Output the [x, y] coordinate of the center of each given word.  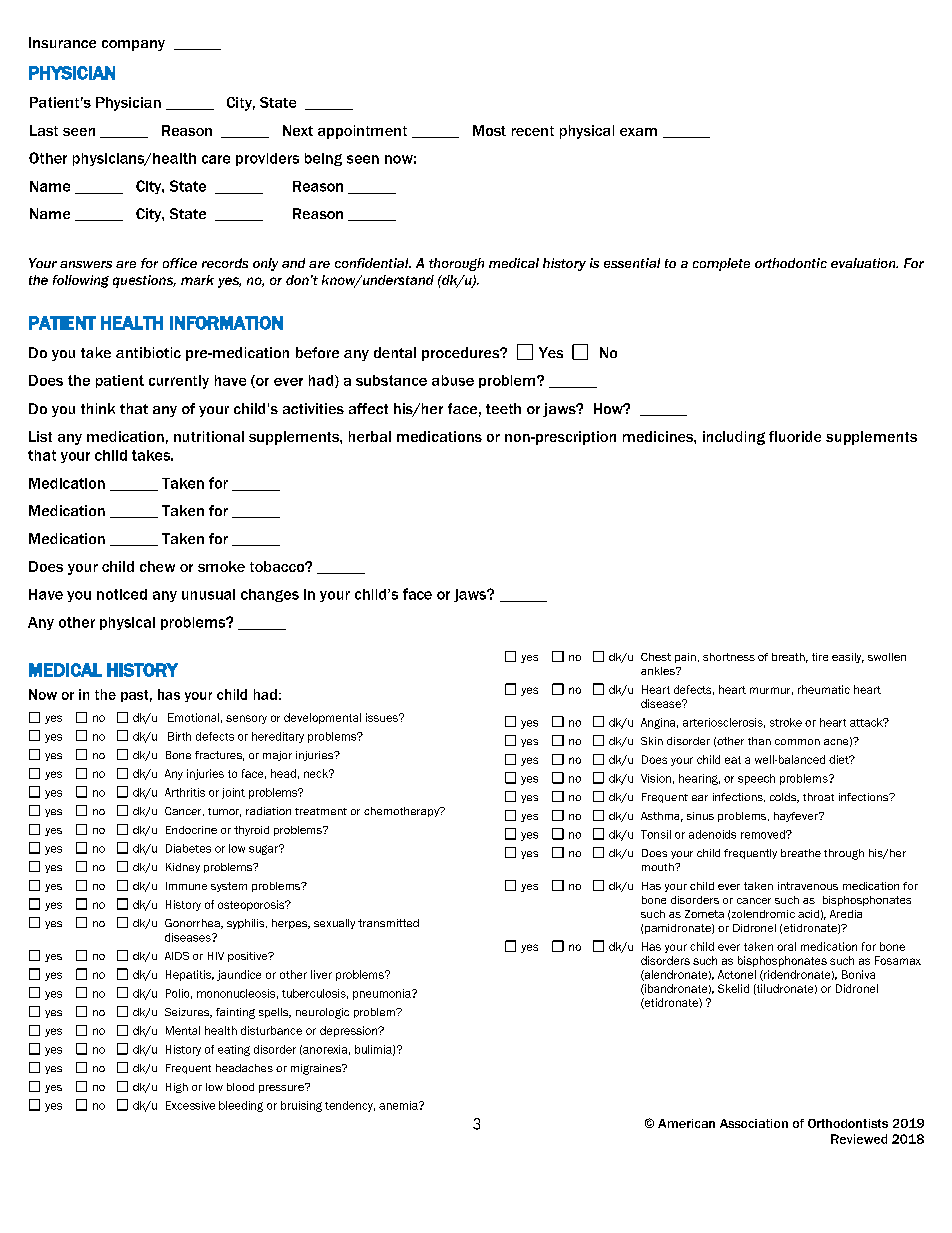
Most [489, 130]
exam [638, 132]
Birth [179, 736]
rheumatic [824, 689]
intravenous [808, 886]
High [177, 1088]
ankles [659, 671]
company [133, 45]
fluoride [795, 436]
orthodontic [791, 263]
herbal [370, 436]
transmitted [388, 923]
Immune [186, 886]
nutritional [209, 436]
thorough [456, 264]
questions [144, 281]
